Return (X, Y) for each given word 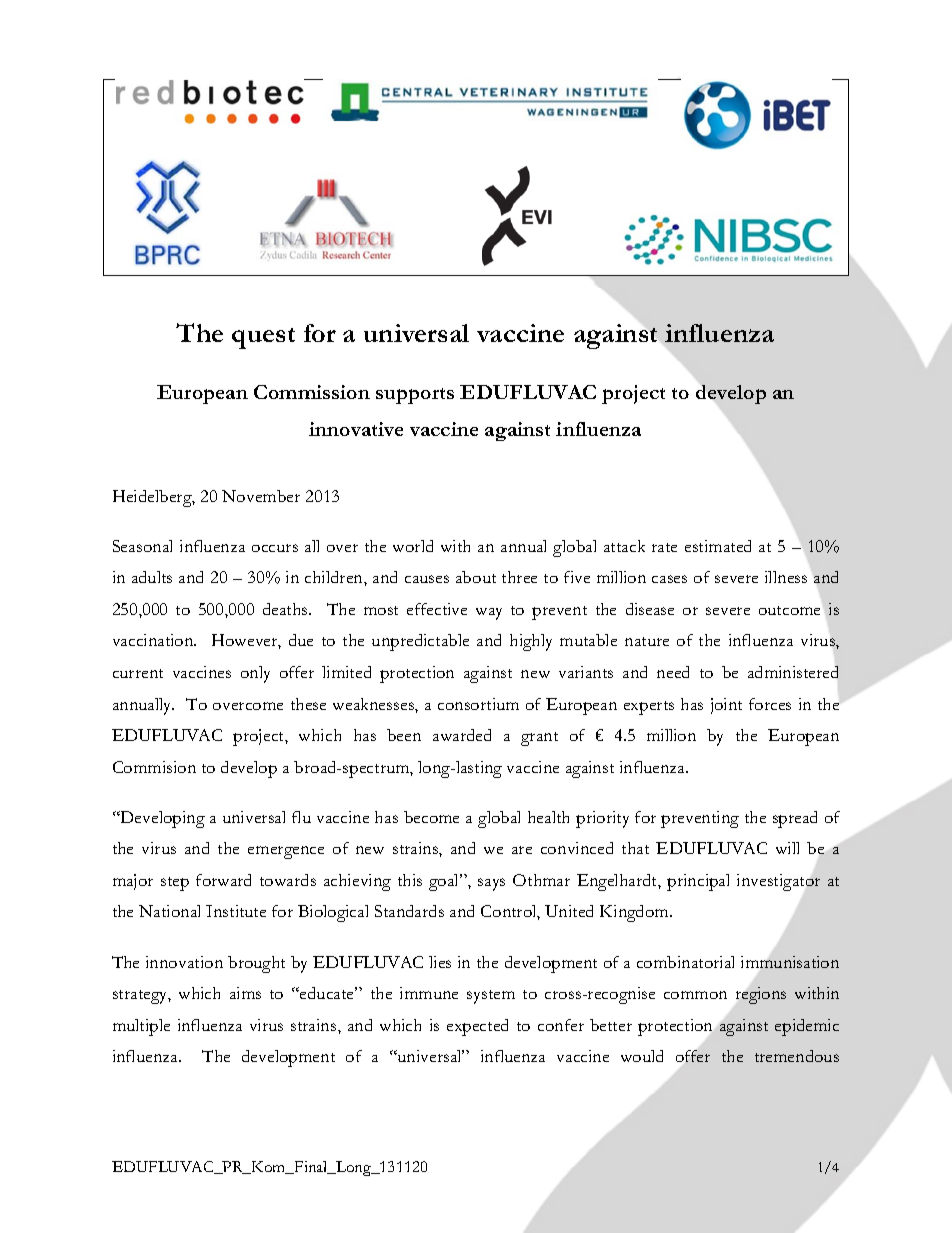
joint (726, 706)
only (255, 674)
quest (263, 338)
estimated (718, 546)
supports (415, 396)
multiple (141, 1027)
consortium (478, 704)
